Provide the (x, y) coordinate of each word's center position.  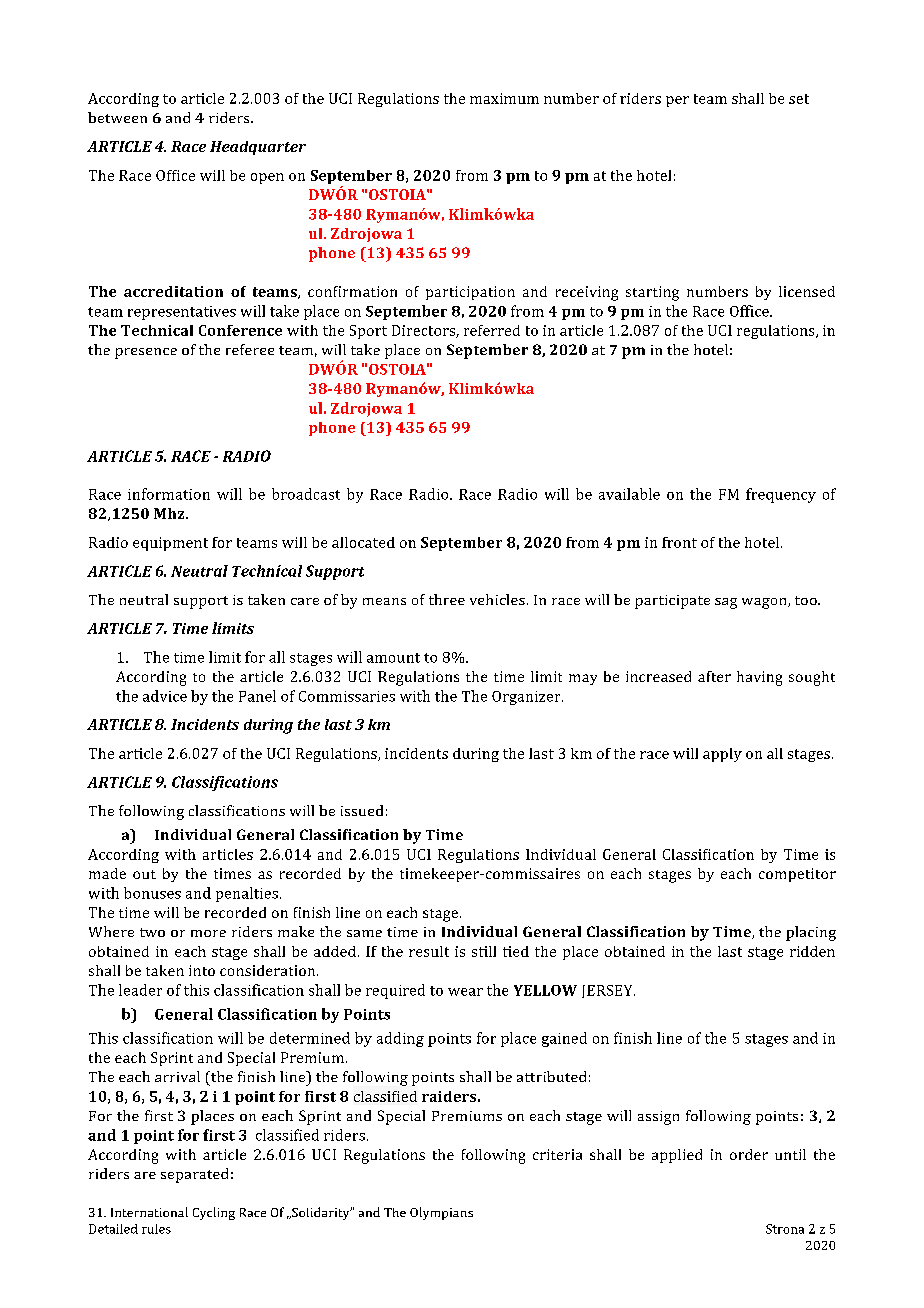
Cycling (214, 1213)
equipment (170, 544)
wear (465, 992)
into (202, 970)
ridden (812, 951)
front (679, 542)
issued (362, 810)
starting (652, 293)
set (799, 99)
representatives (182, 313)
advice (165, 696)
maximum (504, 98)
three (447, 599)
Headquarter (258, 148)
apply (722, 755)
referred (492, 330)
